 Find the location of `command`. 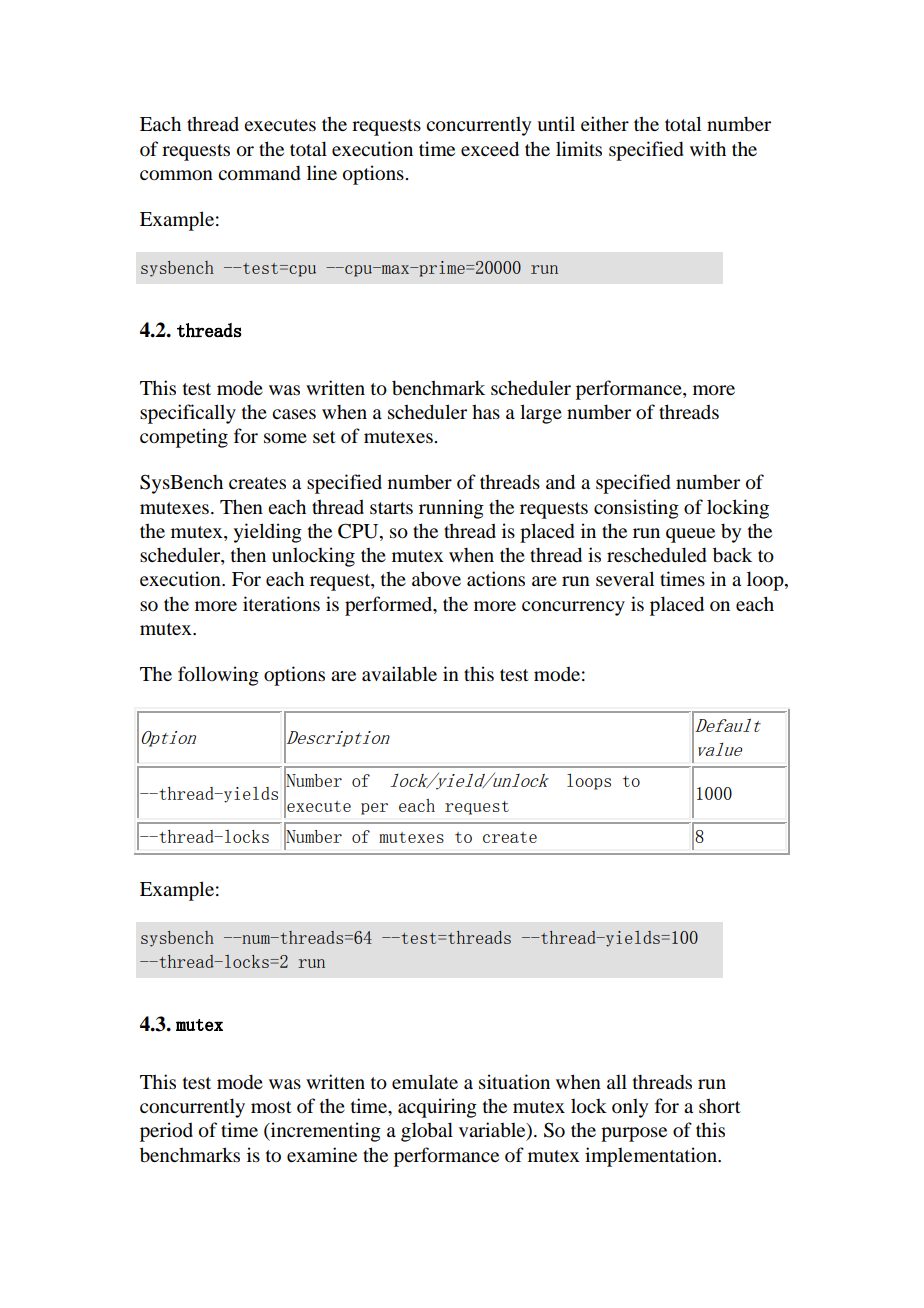

command is located at coordinates (259, 173).
